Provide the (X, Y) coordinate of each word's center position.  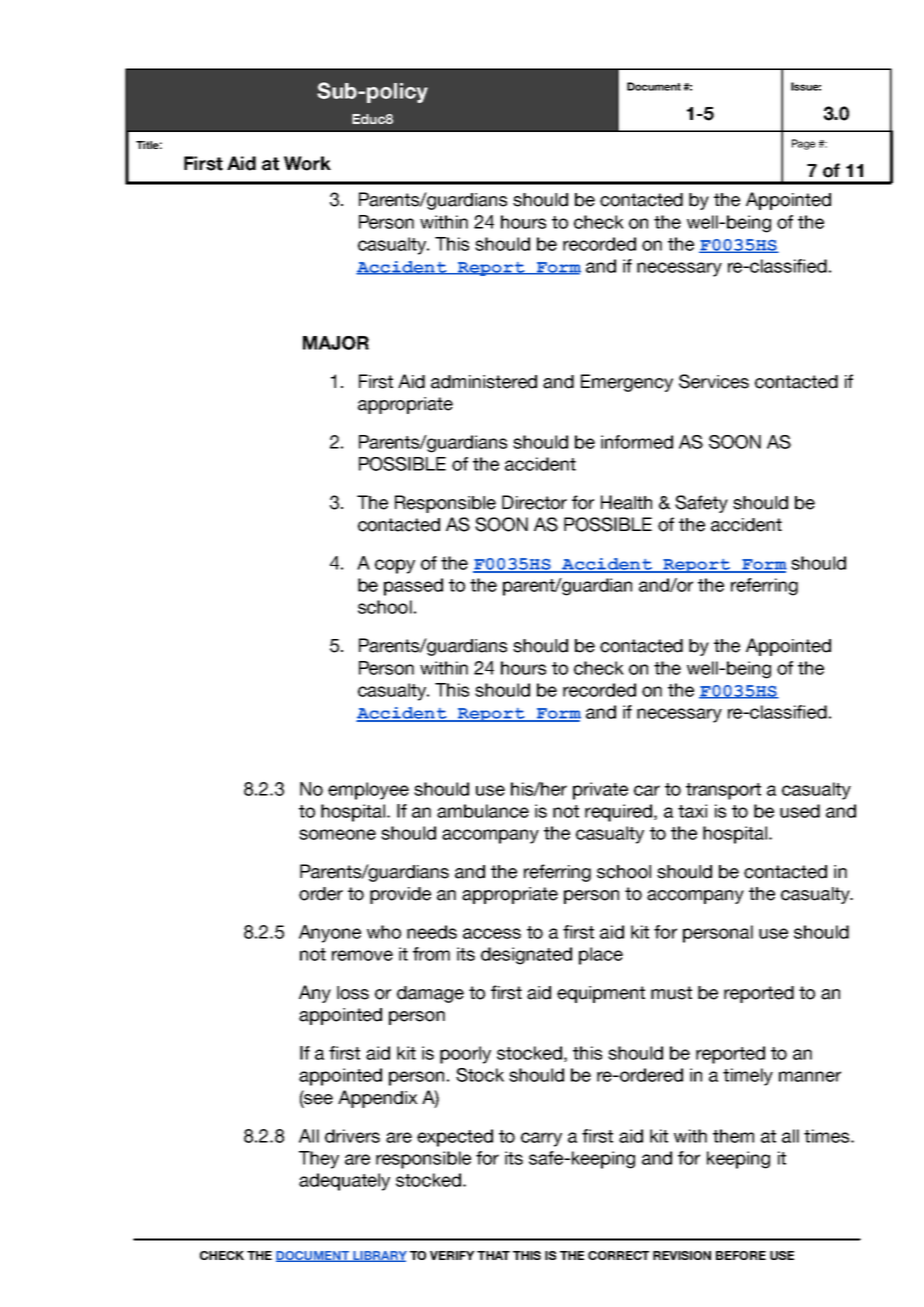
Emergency (627, 383)
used (800, 811)
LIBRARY (379, 1256)
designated (526, 956)
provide (400, 895)
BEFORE (741, 1255)
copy (395, 566)
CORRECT (618, 1255)
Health (626, 502)
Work (307, 163)
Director (534, 502)
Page (803, 144)
